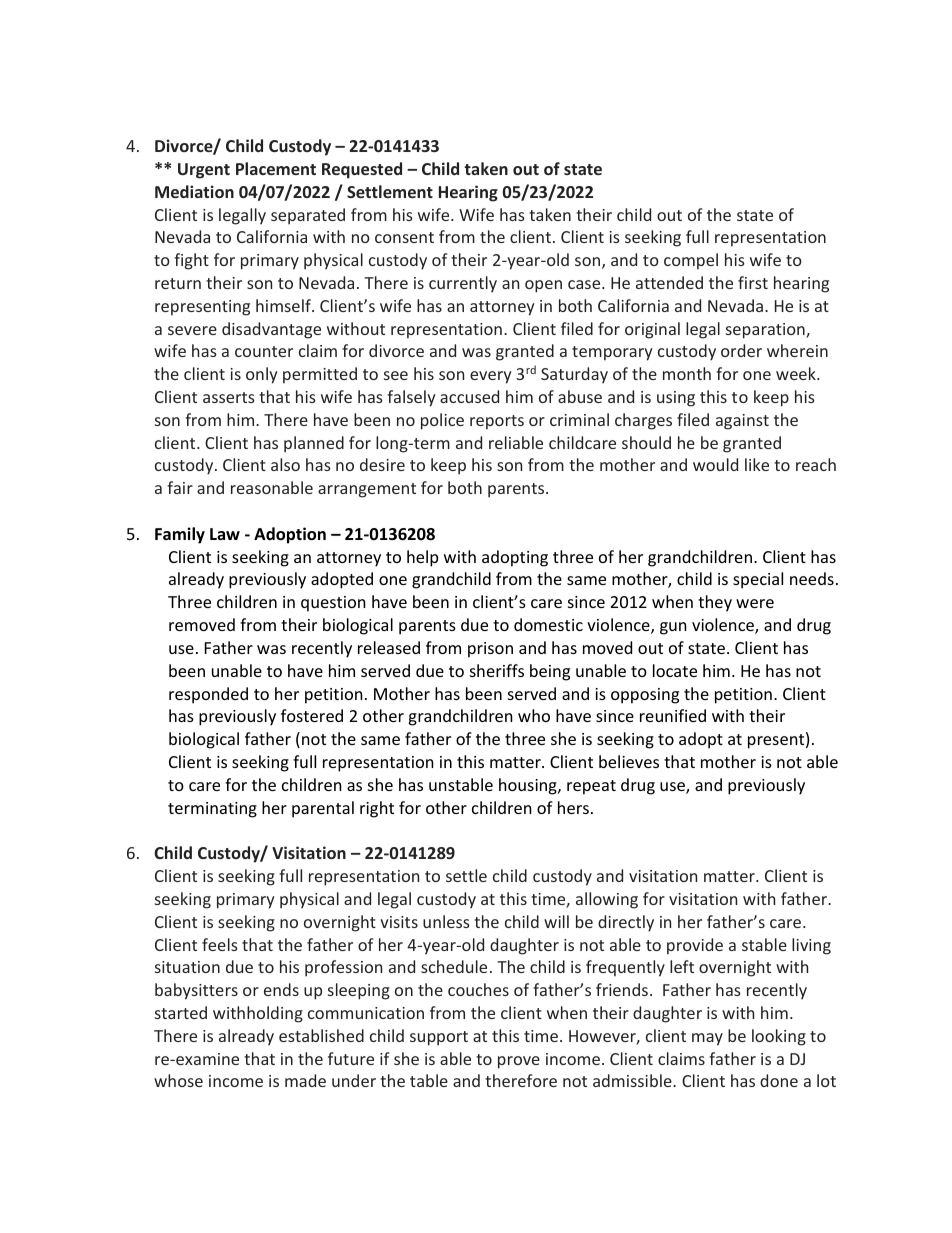 Image resolution: width=952 pixels, height=1233 pixels. I want to click on consent, so click(404, 237).
